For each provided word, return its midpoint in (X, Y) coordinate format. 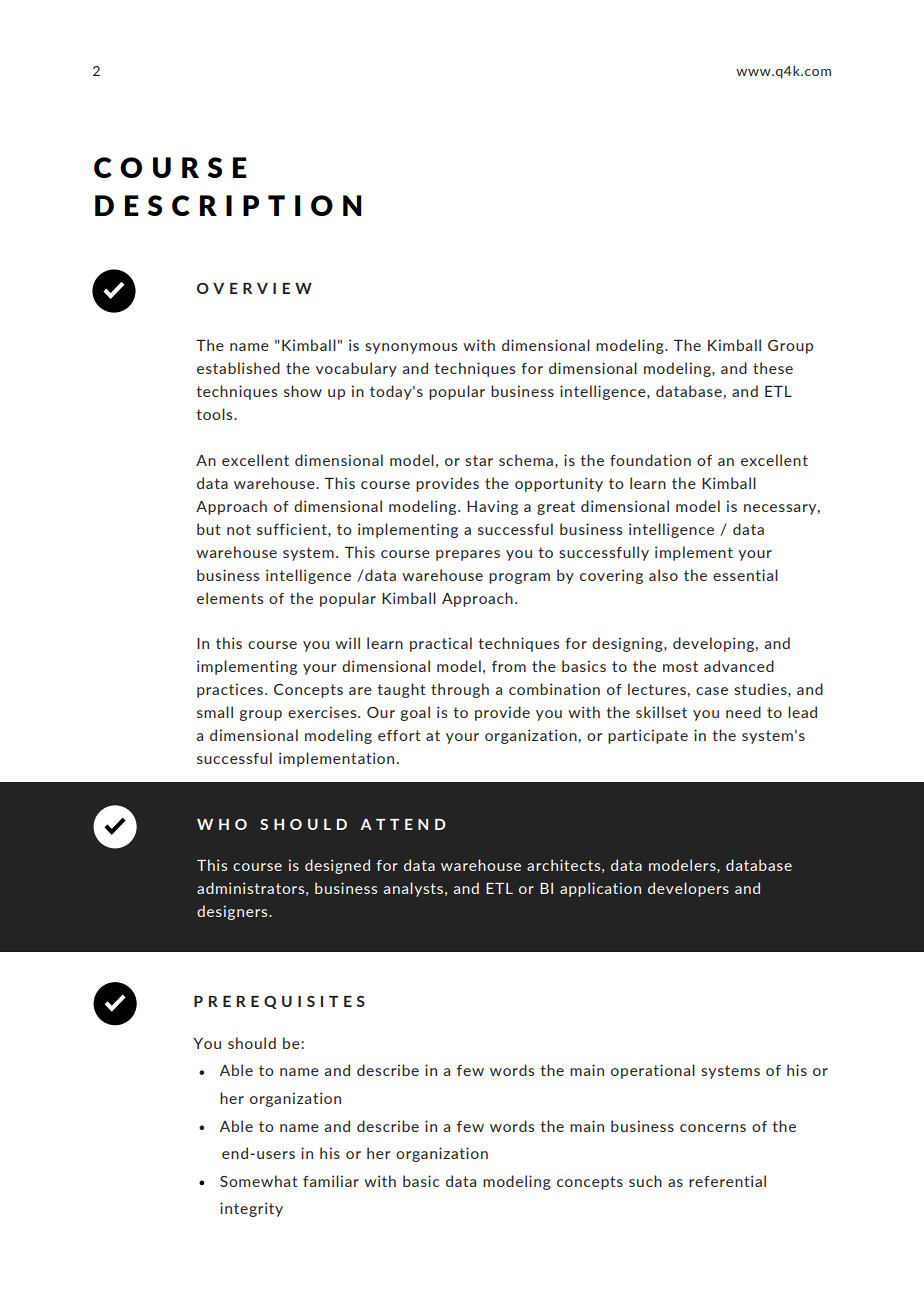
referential (727, 1181)
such (645, 1181)
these (773, 368)
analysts (413, 889)
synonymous (411, 348)
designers (233, 912)
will (347, 643)
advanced (739, 666)
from (509, 666)
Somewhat (259, 1181)
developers (688, 889)
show (303, 391)
